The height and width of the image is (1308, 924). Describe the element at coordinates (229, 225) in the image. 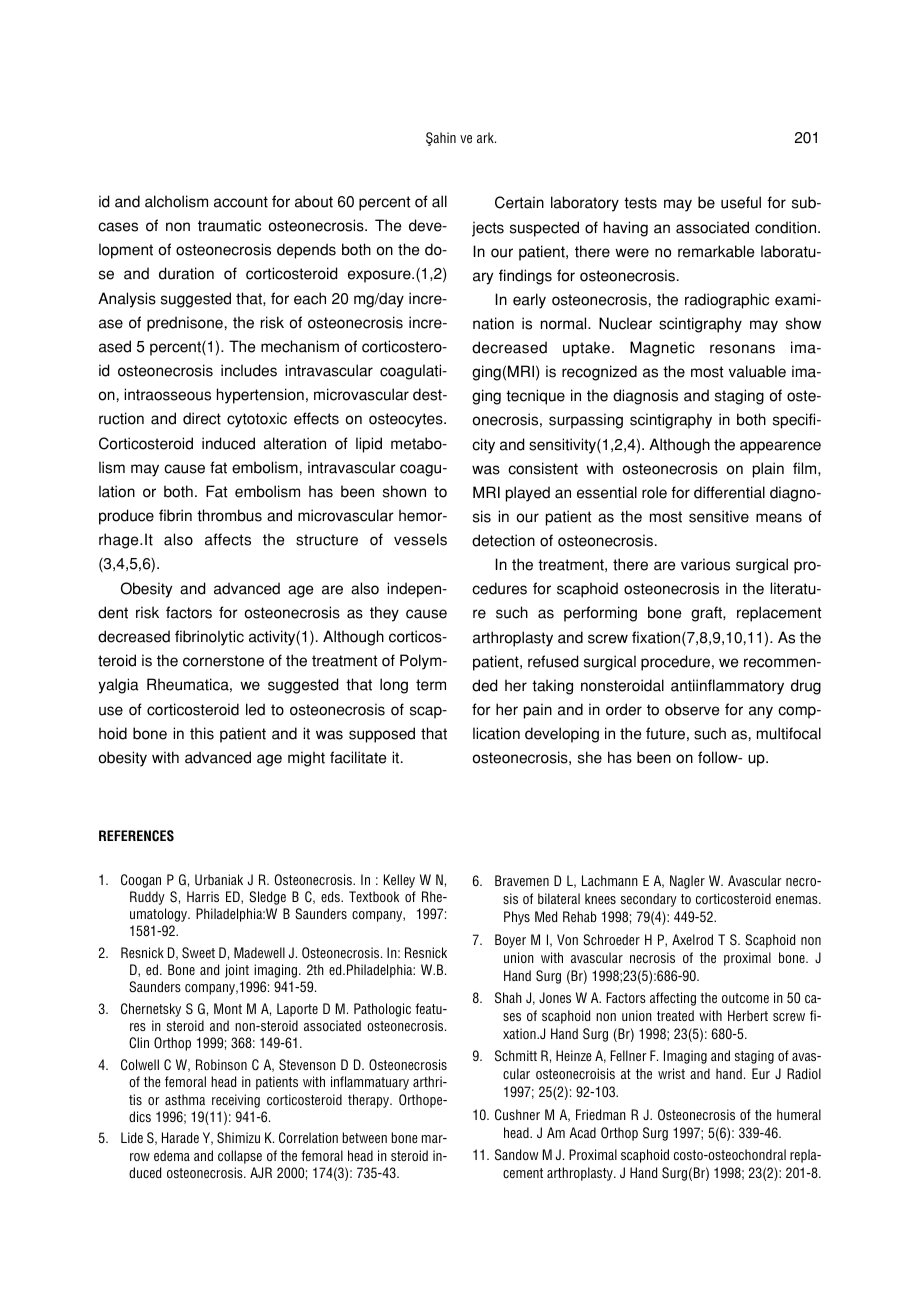

I see `traumatic` at that location.
